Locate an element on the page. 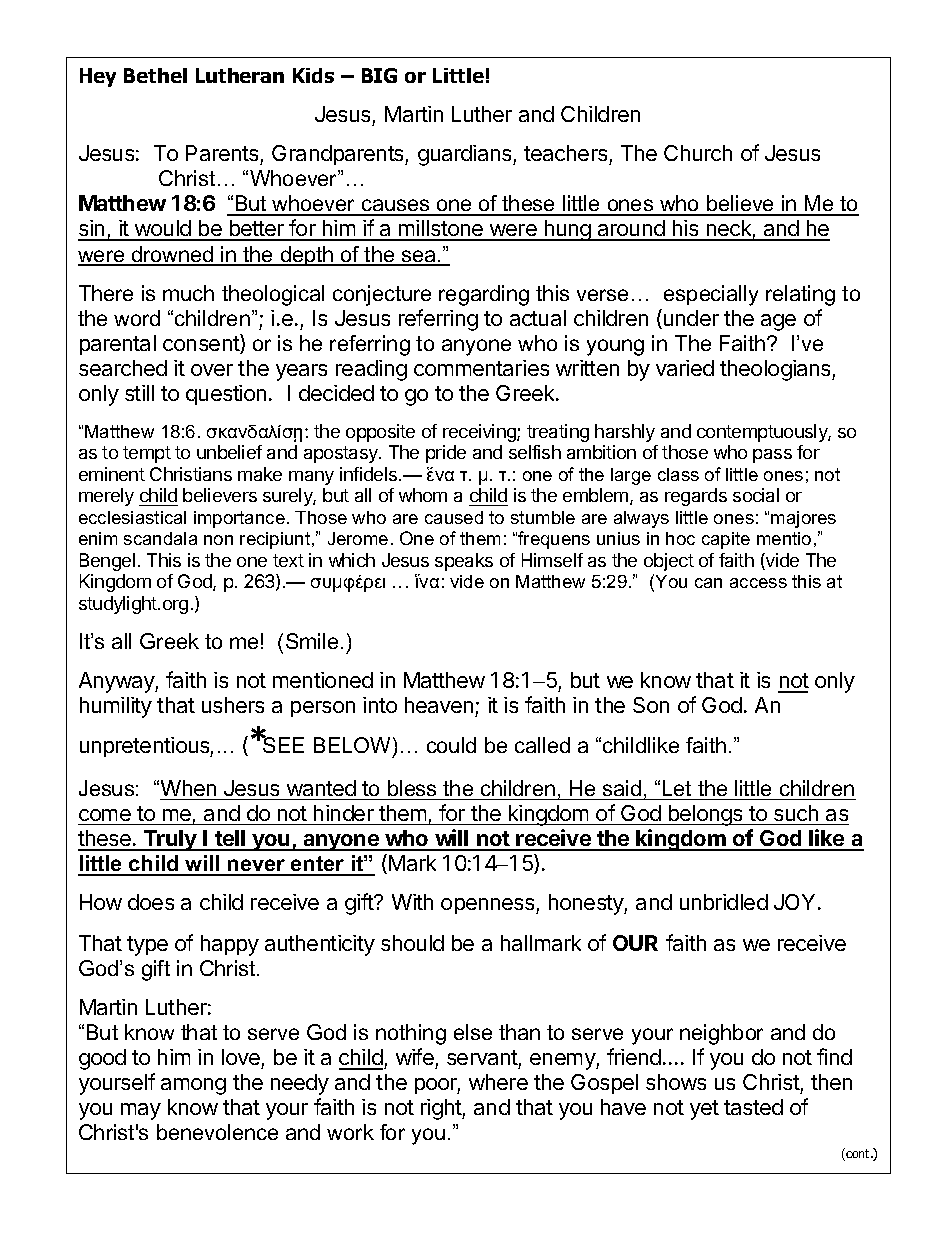 The width and height of the page is (952, 1233). among is located at coordinates (193, 1086).
